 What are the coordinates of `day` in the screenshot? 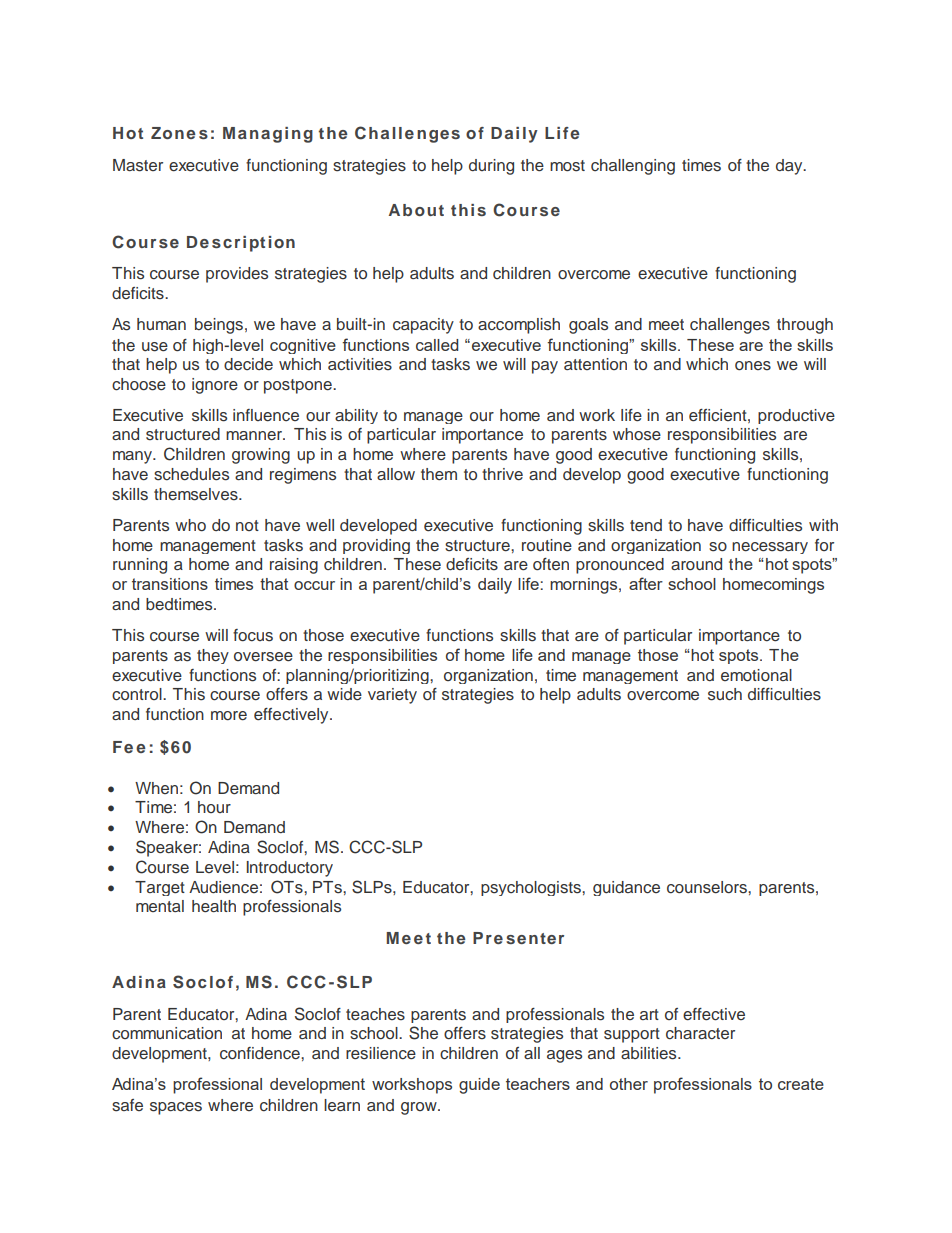 It's located at (790, 167).
